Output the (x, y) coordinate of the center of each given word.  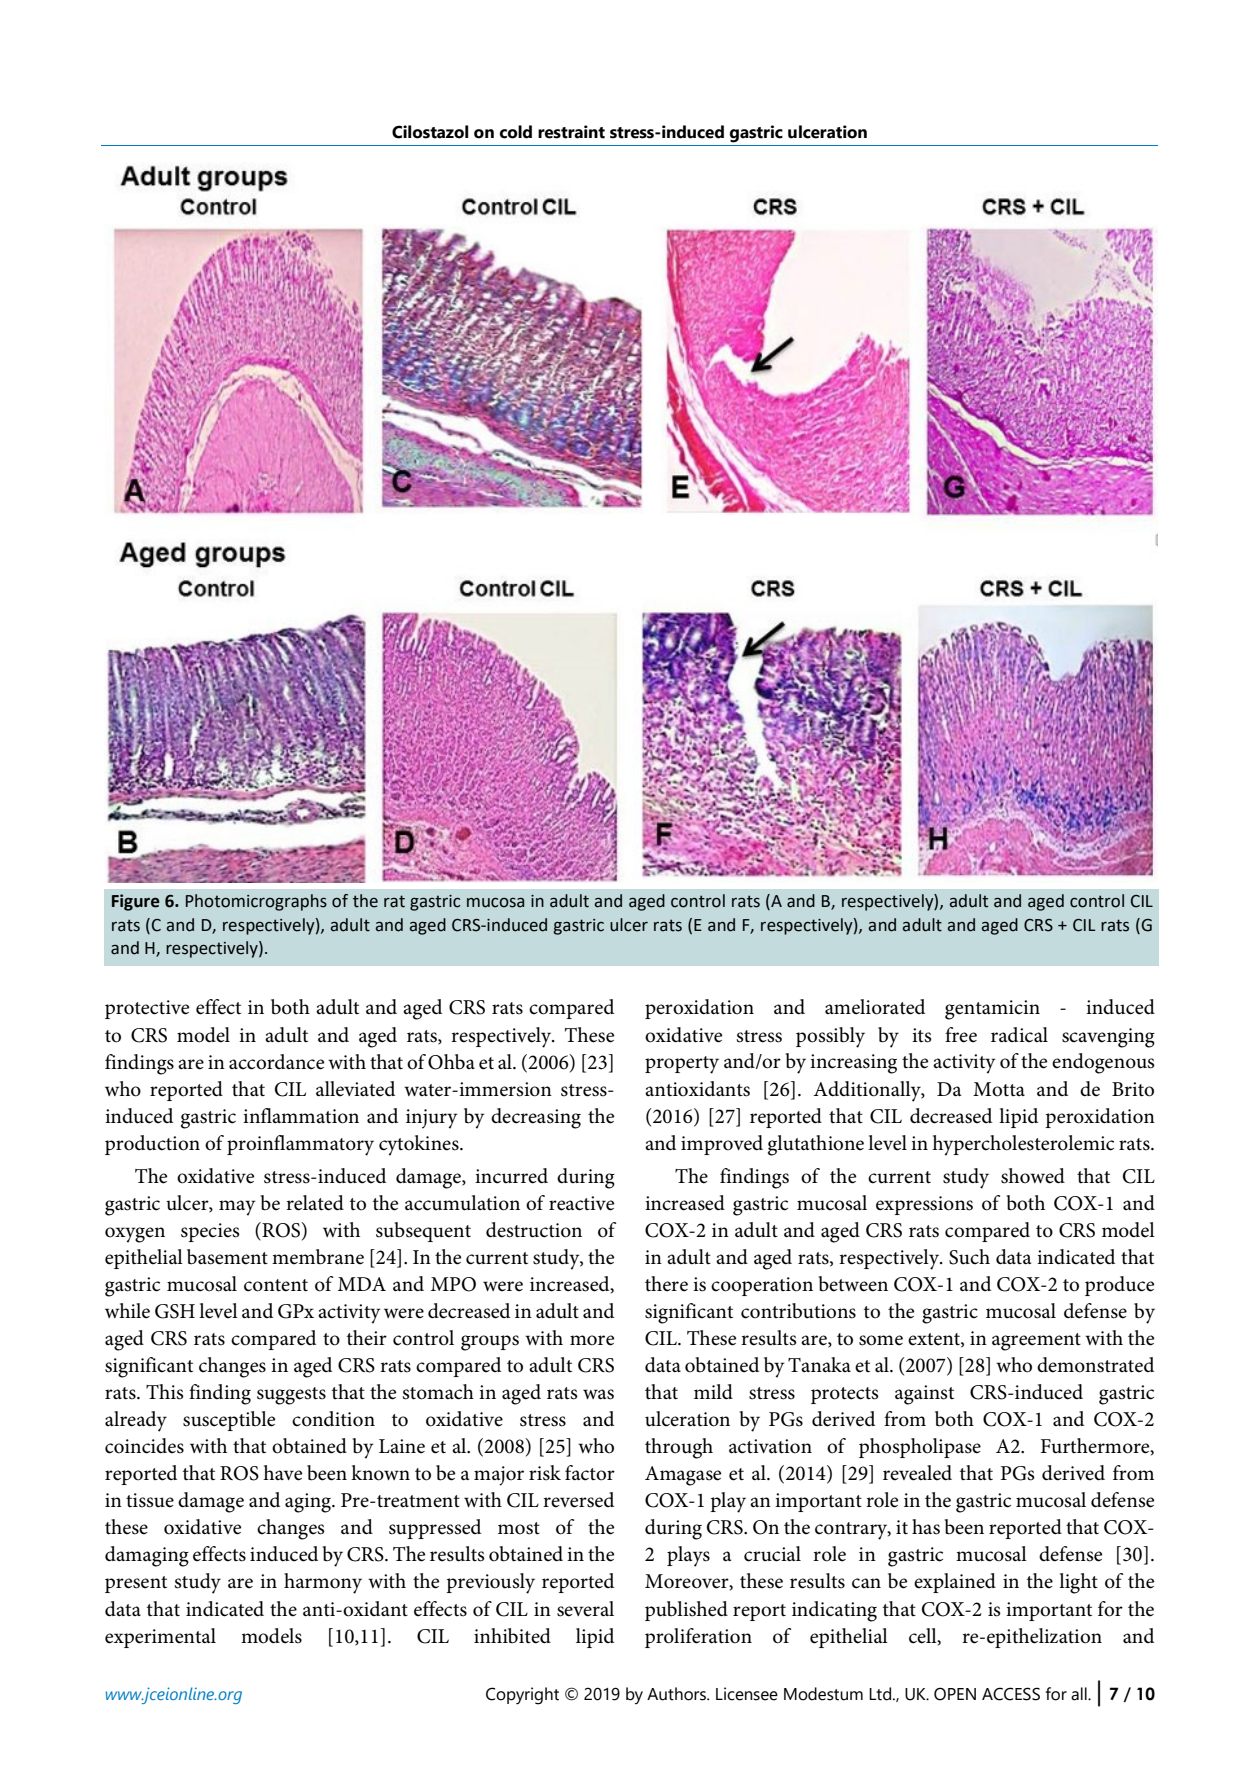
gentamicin (992, 1010)
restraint (571, 132)
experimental (160, 1638)
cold (516, 132)
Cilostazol (430, 132)
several (585, 1609)
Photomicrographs (256, 902)
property (682, 1065)
